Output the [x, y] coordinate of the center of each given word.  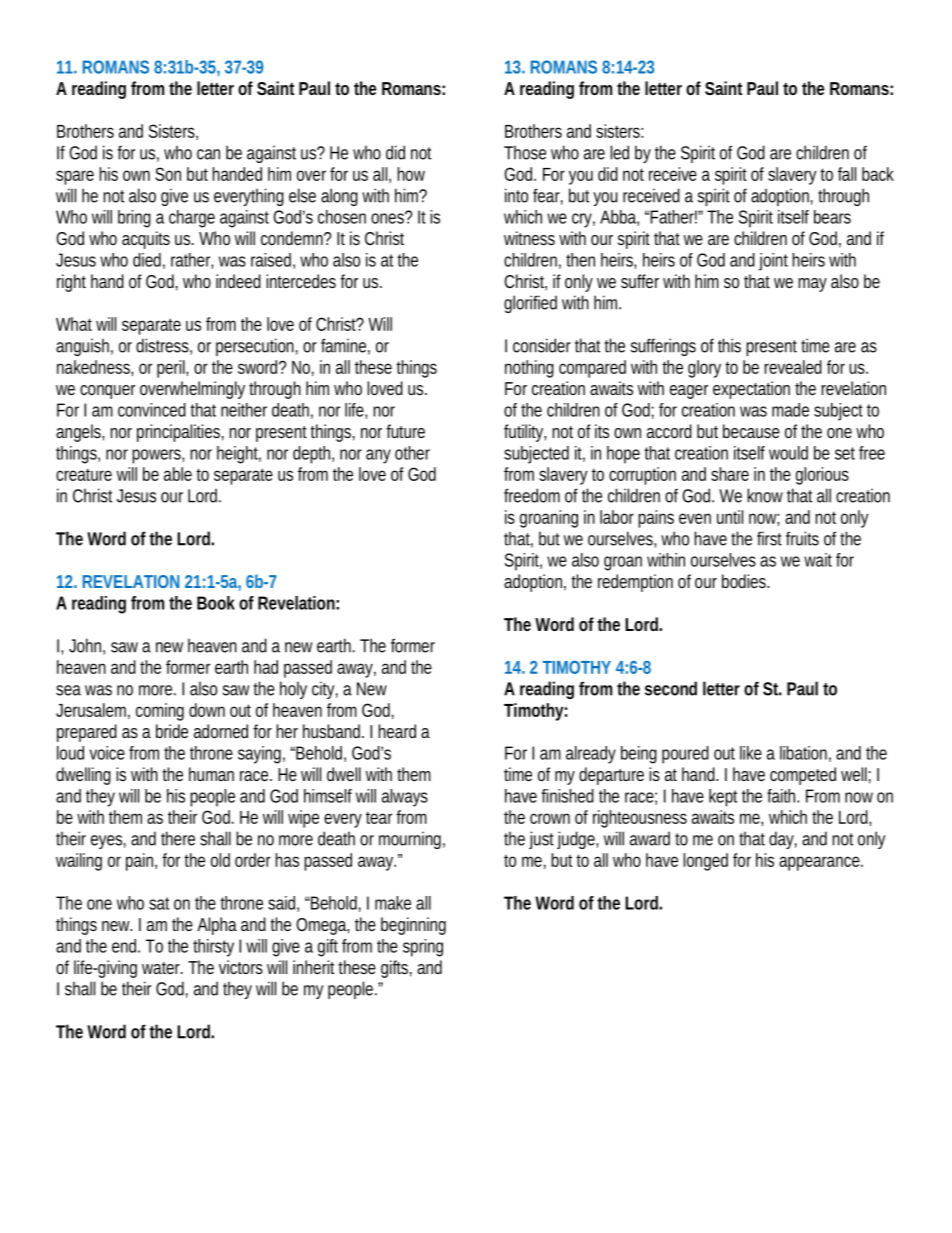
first [769, 538]
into [516, 195]
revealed [793, 367]
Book [216, 603]
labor [617, 517]
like [751, 753]
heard [397, 731]
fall [847, 174]
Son [168, 174]
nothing [529, 369]
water [162, 968]
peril [172, 369]
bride [172, 731]
